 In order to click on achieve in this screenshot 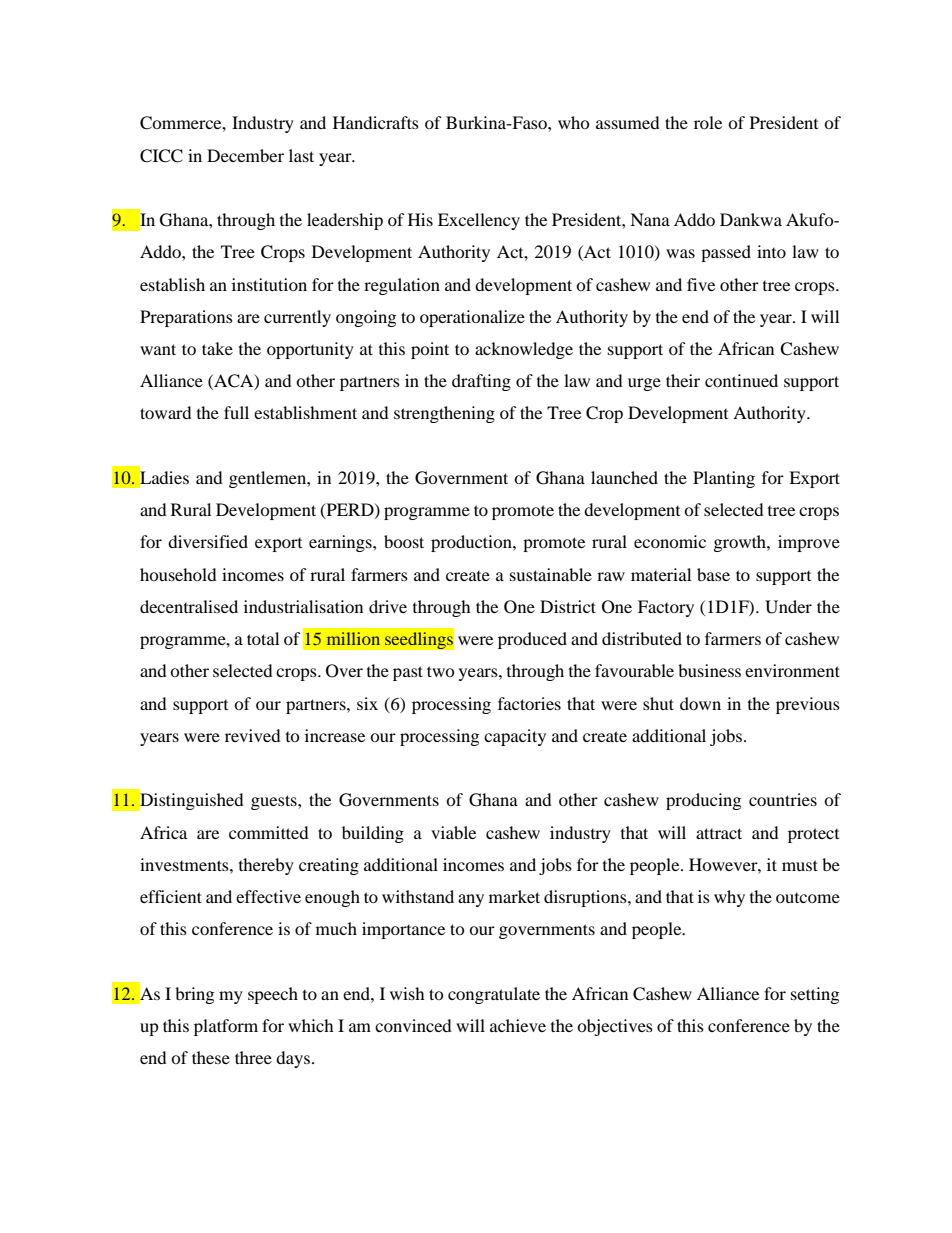, I will do `click(518, 1025)`.
